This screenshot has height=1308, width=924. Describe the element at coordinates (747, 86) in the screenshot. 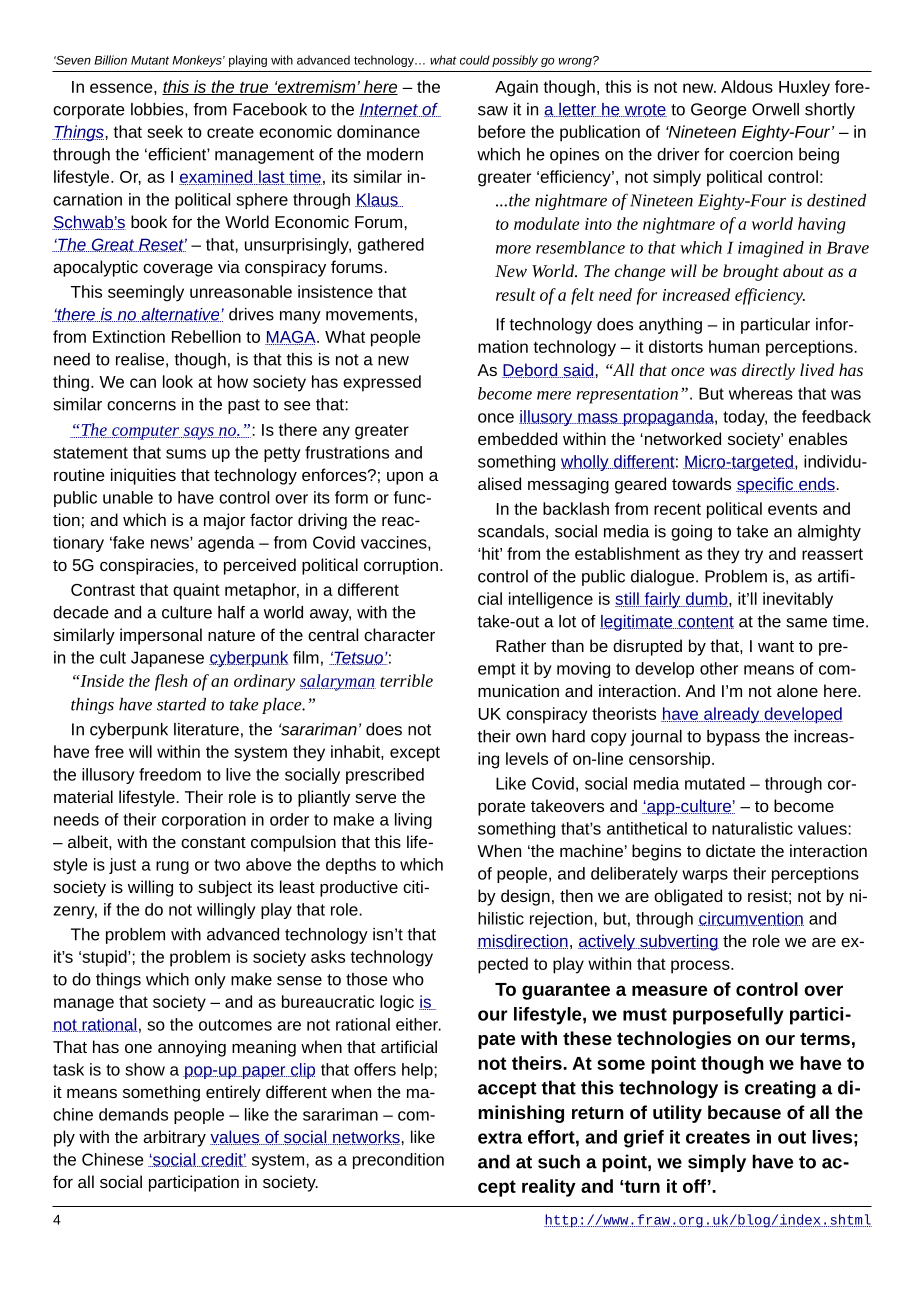

I see `Aldous` at that location.
